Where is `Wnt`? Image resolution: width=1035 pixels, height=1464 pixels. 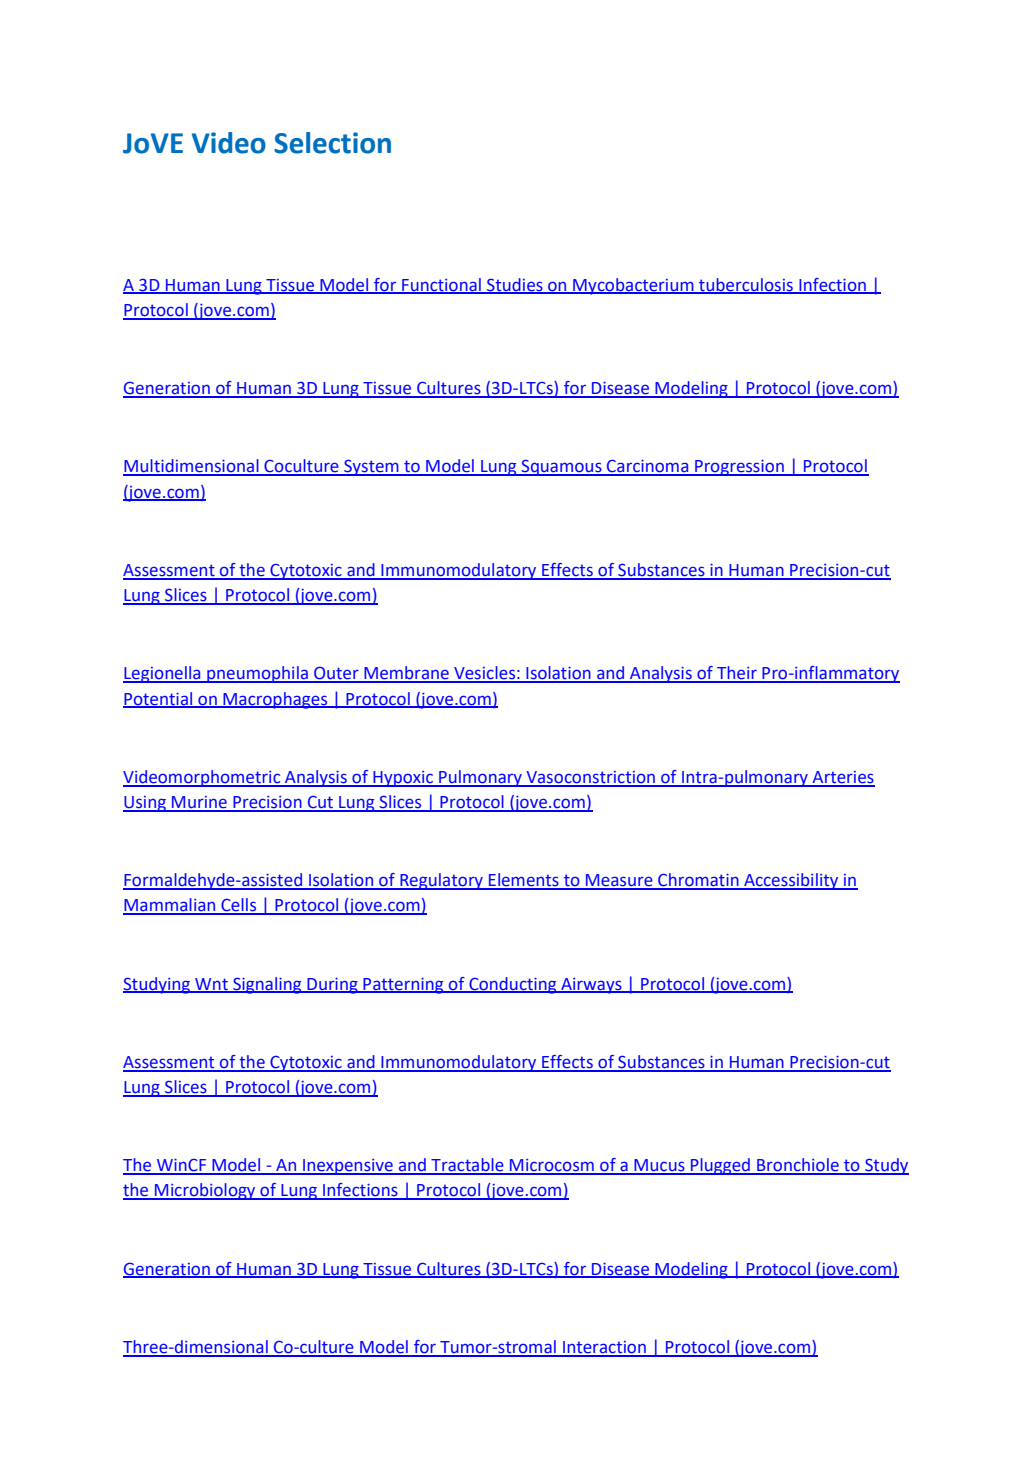 Wnt is located at coordinates (211, 985).
